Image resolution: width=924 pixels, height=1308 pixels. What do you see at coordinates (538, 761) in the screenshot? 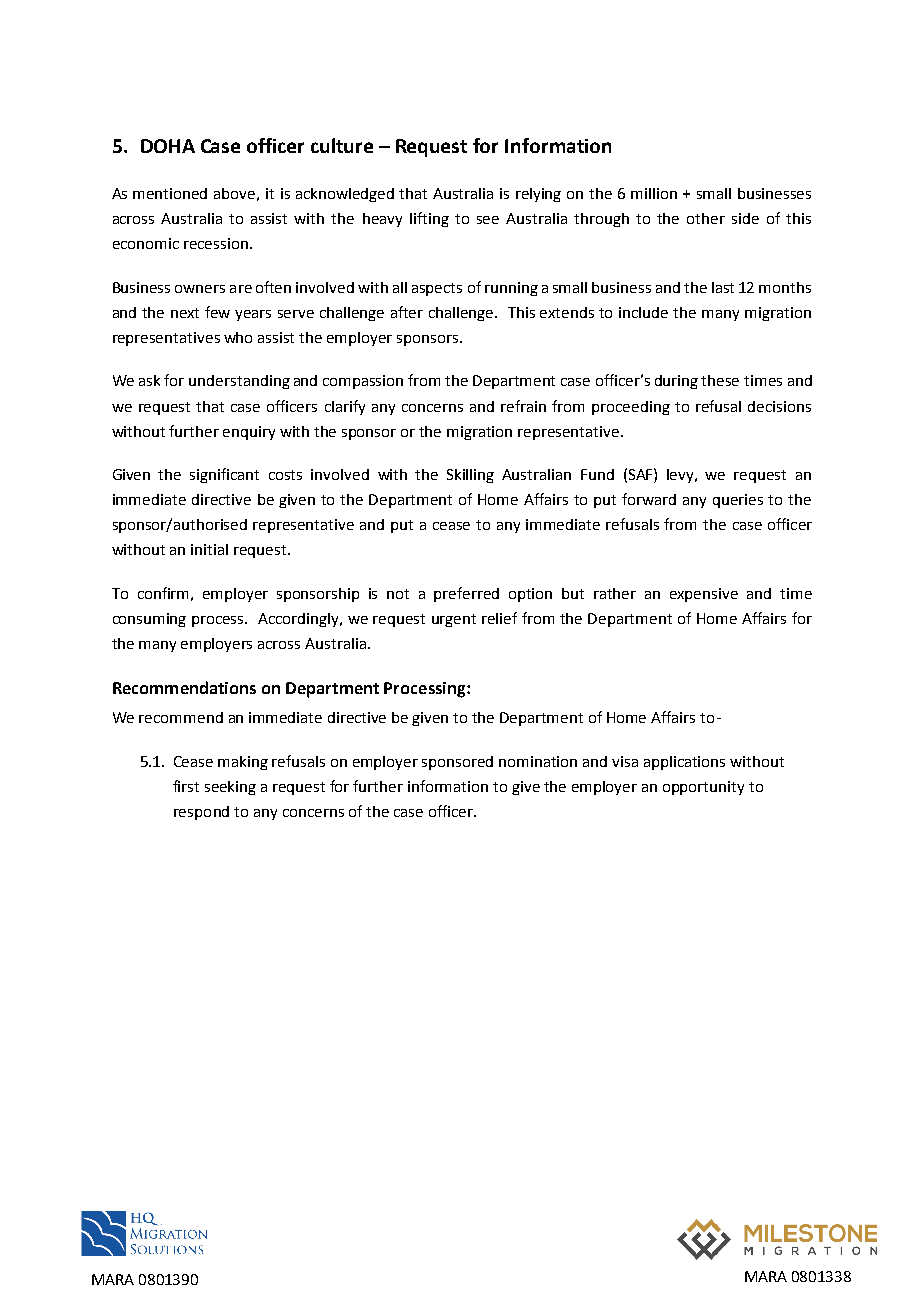
I see `nomination` at bounding box center [538, 761].
